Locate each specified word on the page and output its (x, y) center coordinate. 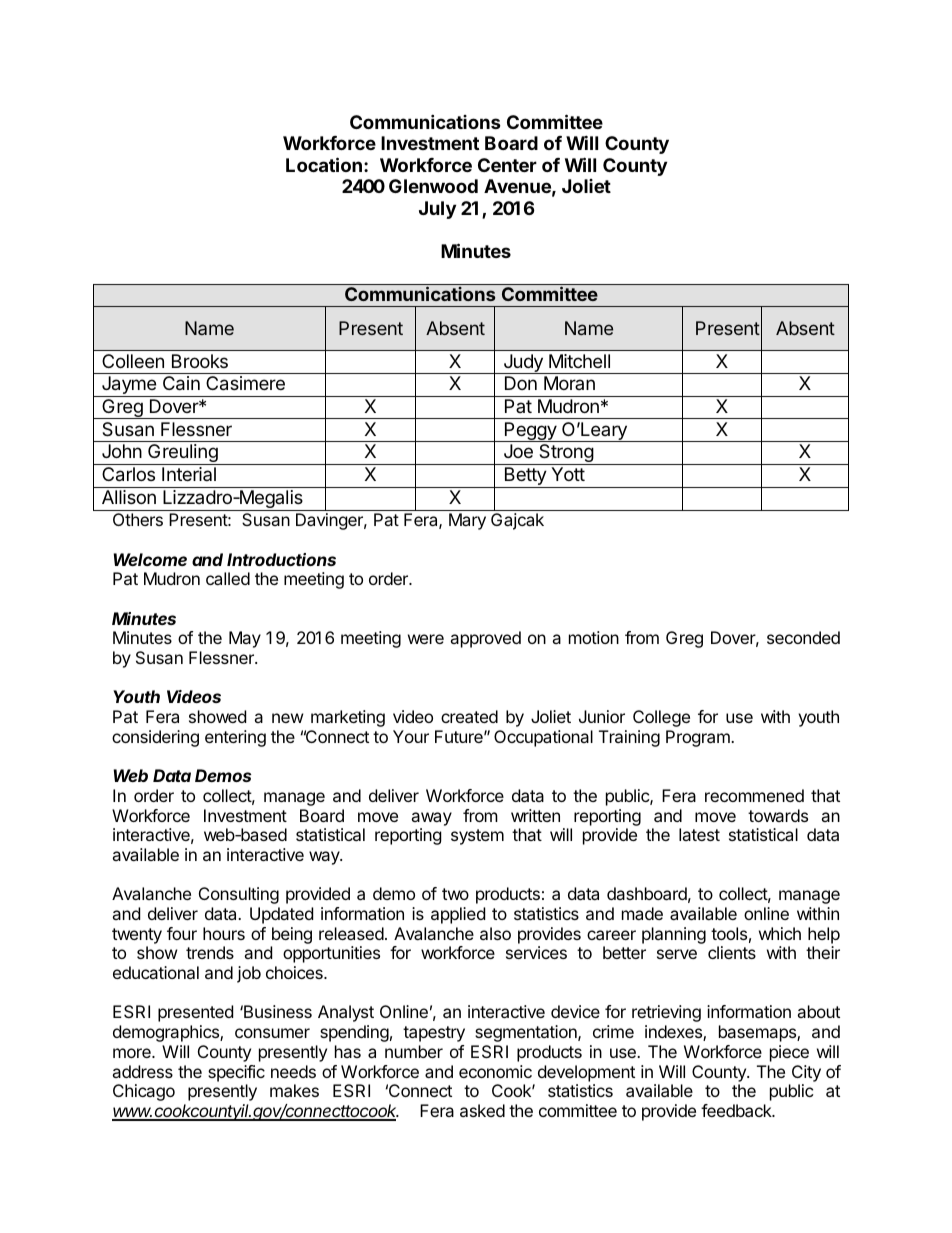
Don (521, 383)
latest (699, 834)
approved (485, 639)
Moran (569, 383)
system (477, 837)
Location (324, 164)
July (437, 210)
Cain (181, 383)
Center (507, 165)
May (245, 639)
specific (236, 1073)
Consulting (239, 895)
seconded (803, 637)
